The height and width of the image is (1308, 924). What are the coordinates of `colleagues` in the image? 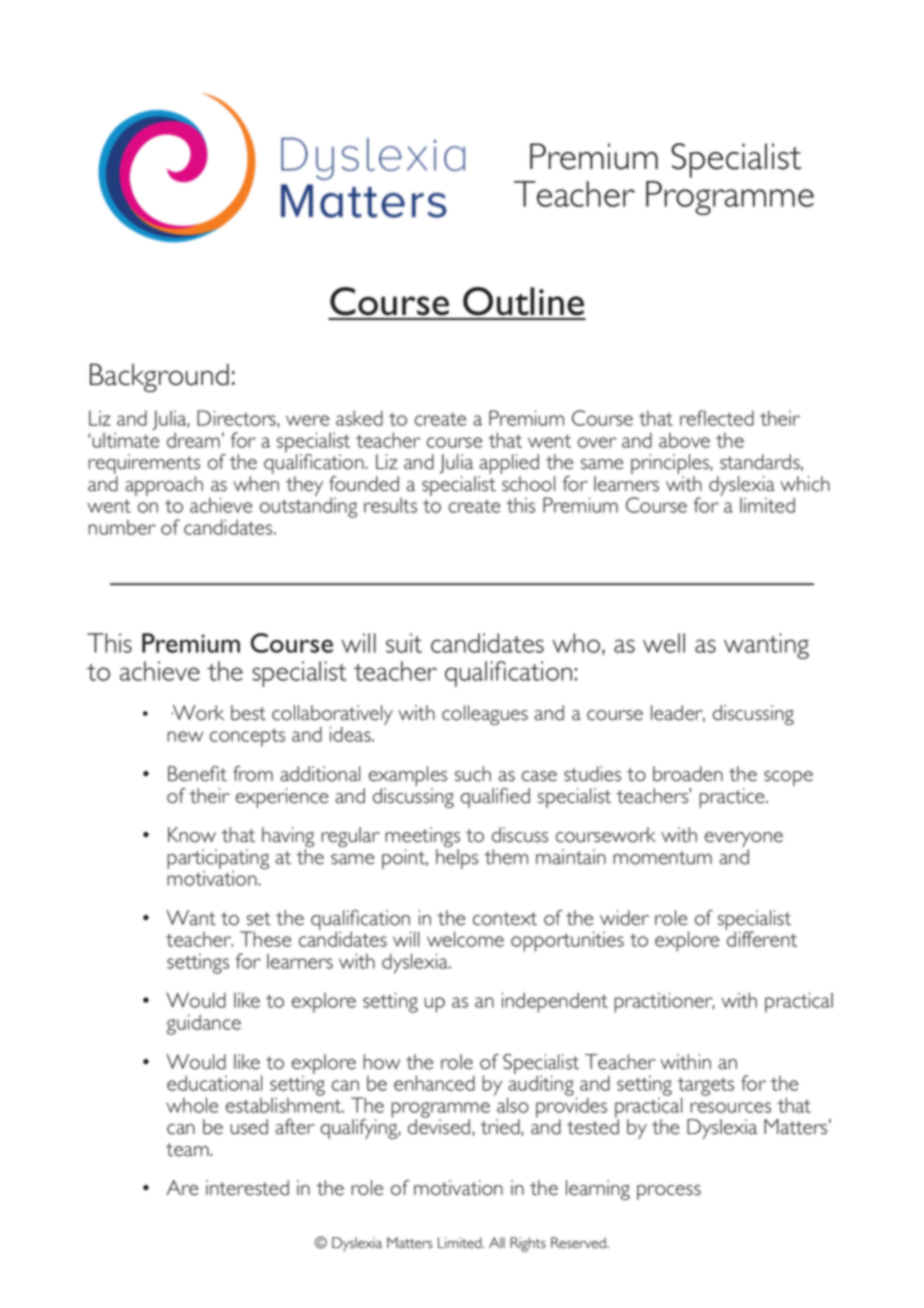 It's located at (485, 715).
